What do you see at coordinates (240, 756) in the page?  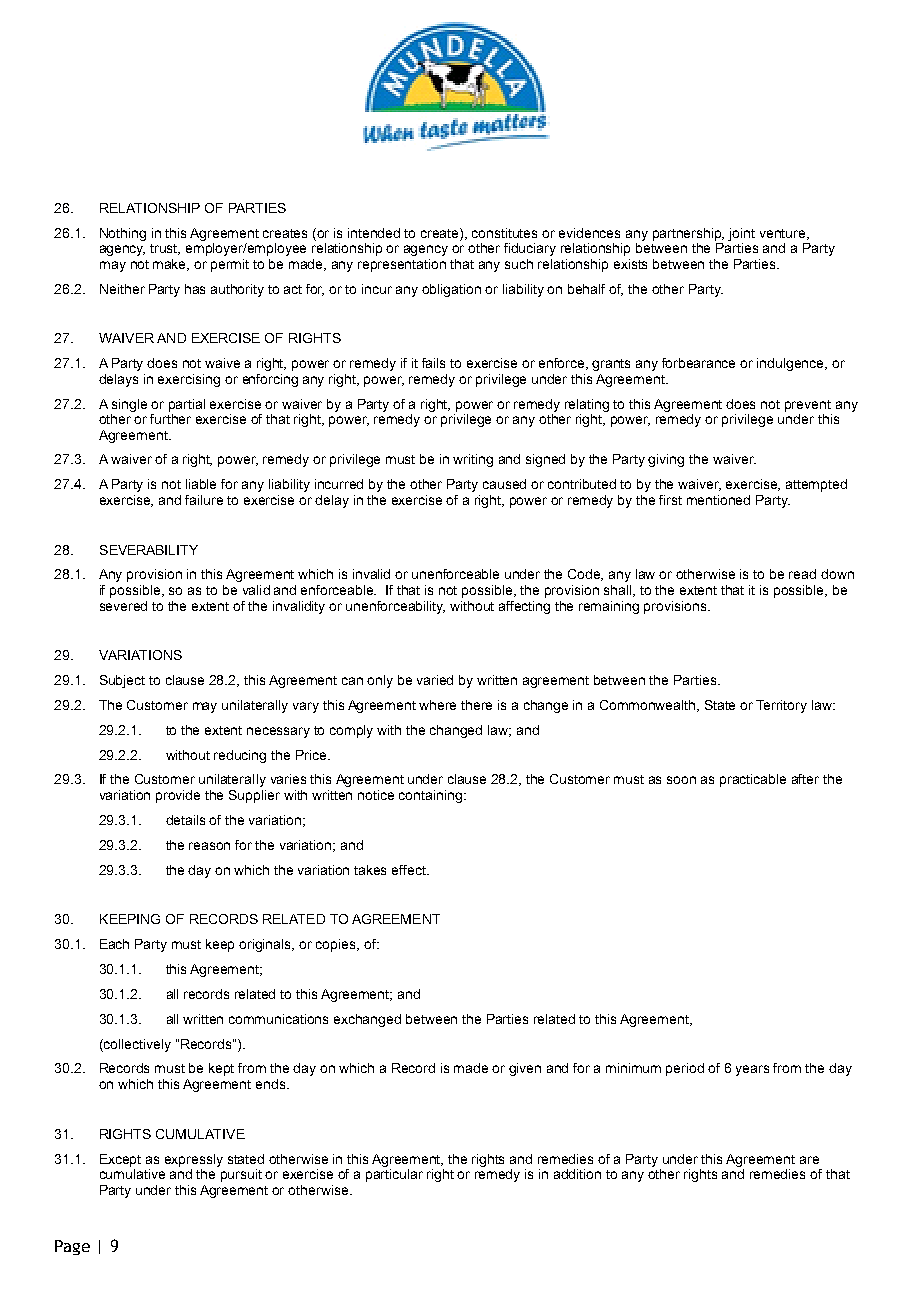 I see `reducing` at bounding box center [240, 756].
